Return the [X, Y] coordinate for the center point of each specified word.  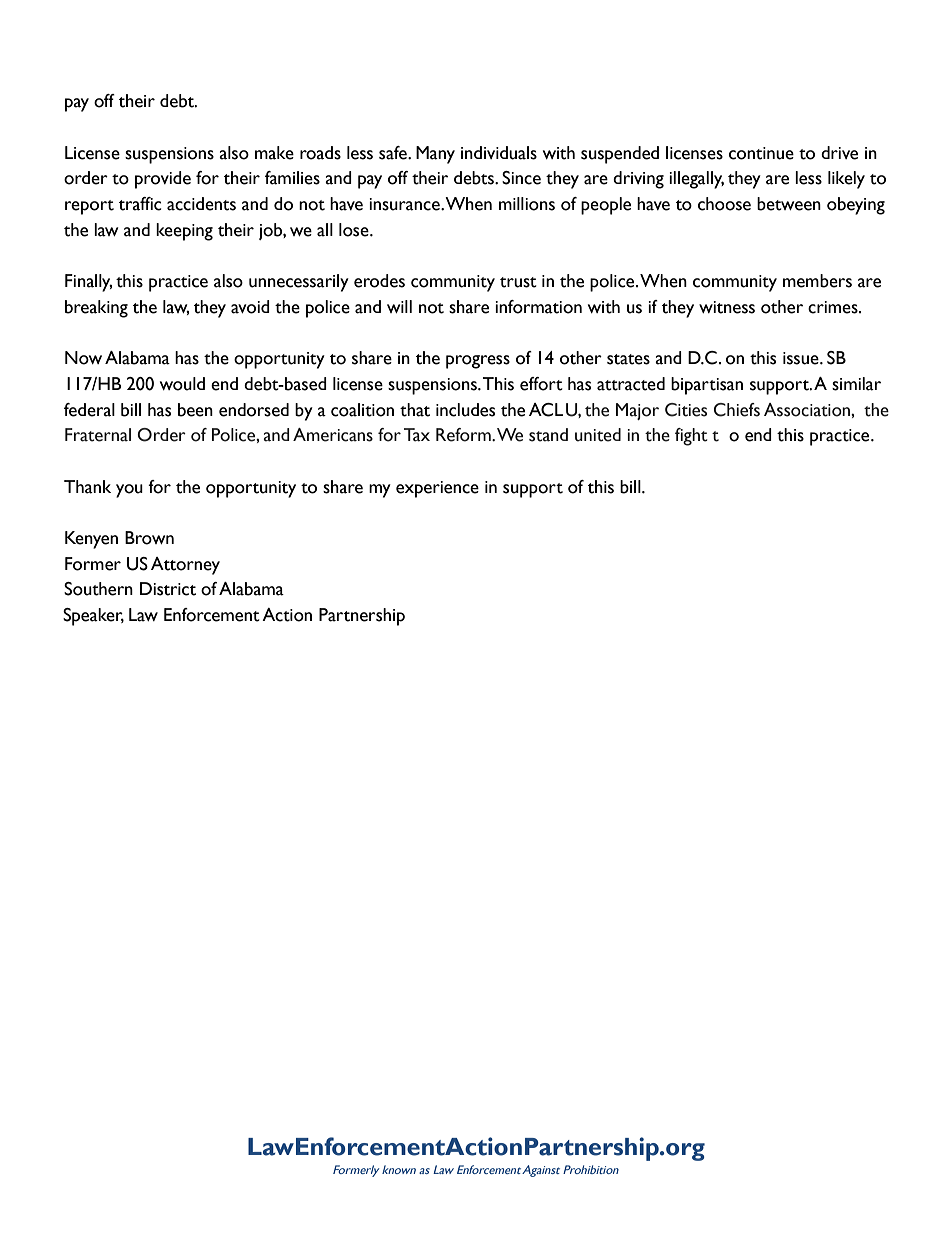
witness [727, 307]
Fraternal [98, 435]
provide [163, 180]
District [168, 589]
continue [761, 153]
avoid [250, 307]
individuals [499, 153]
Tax [417, 435]
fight [691, 437]
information [538, 307]
